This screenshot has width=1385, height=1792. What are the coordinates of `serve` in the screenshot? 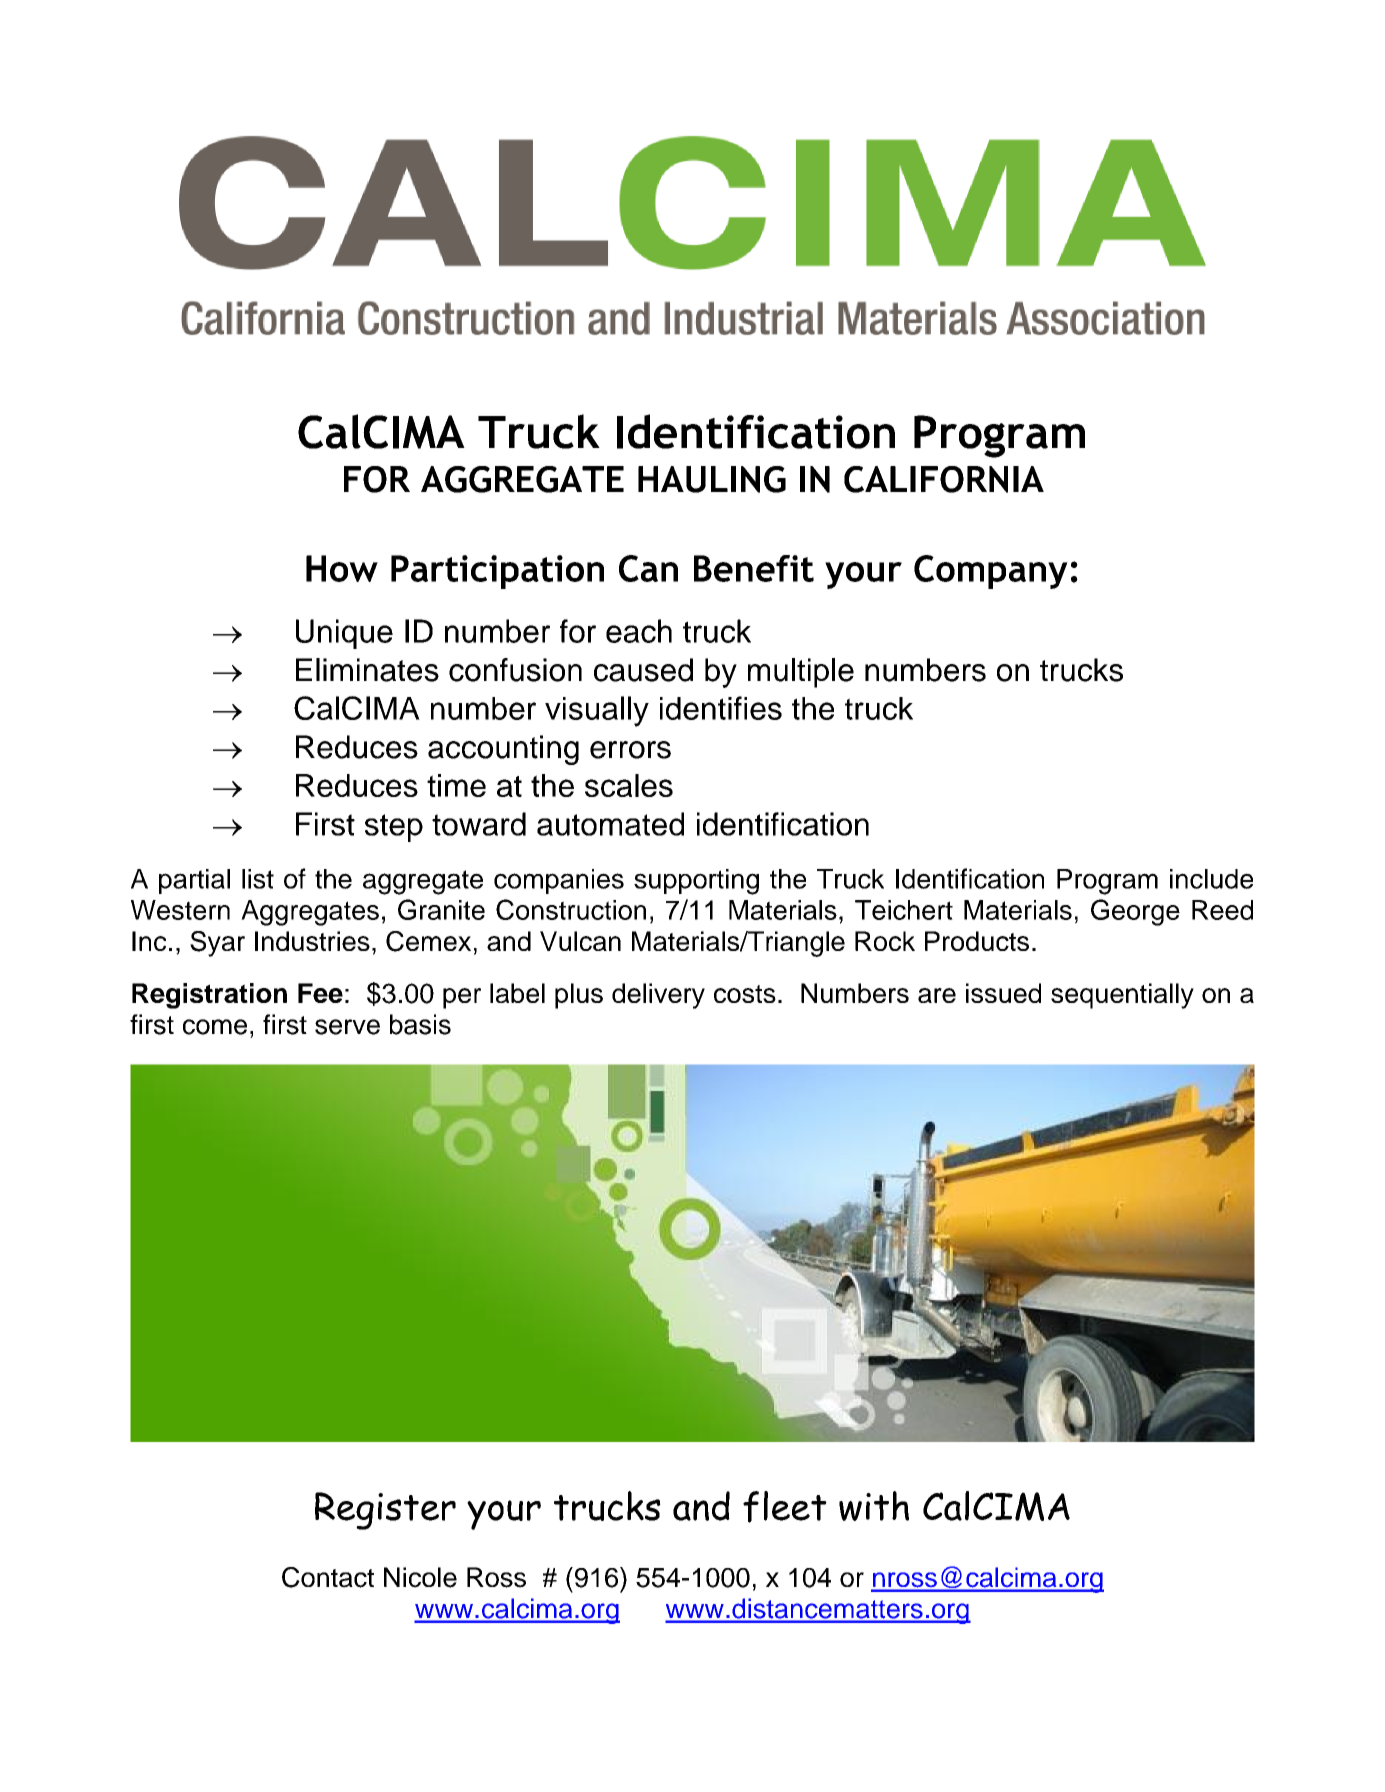 It's located at (347, 1027).
